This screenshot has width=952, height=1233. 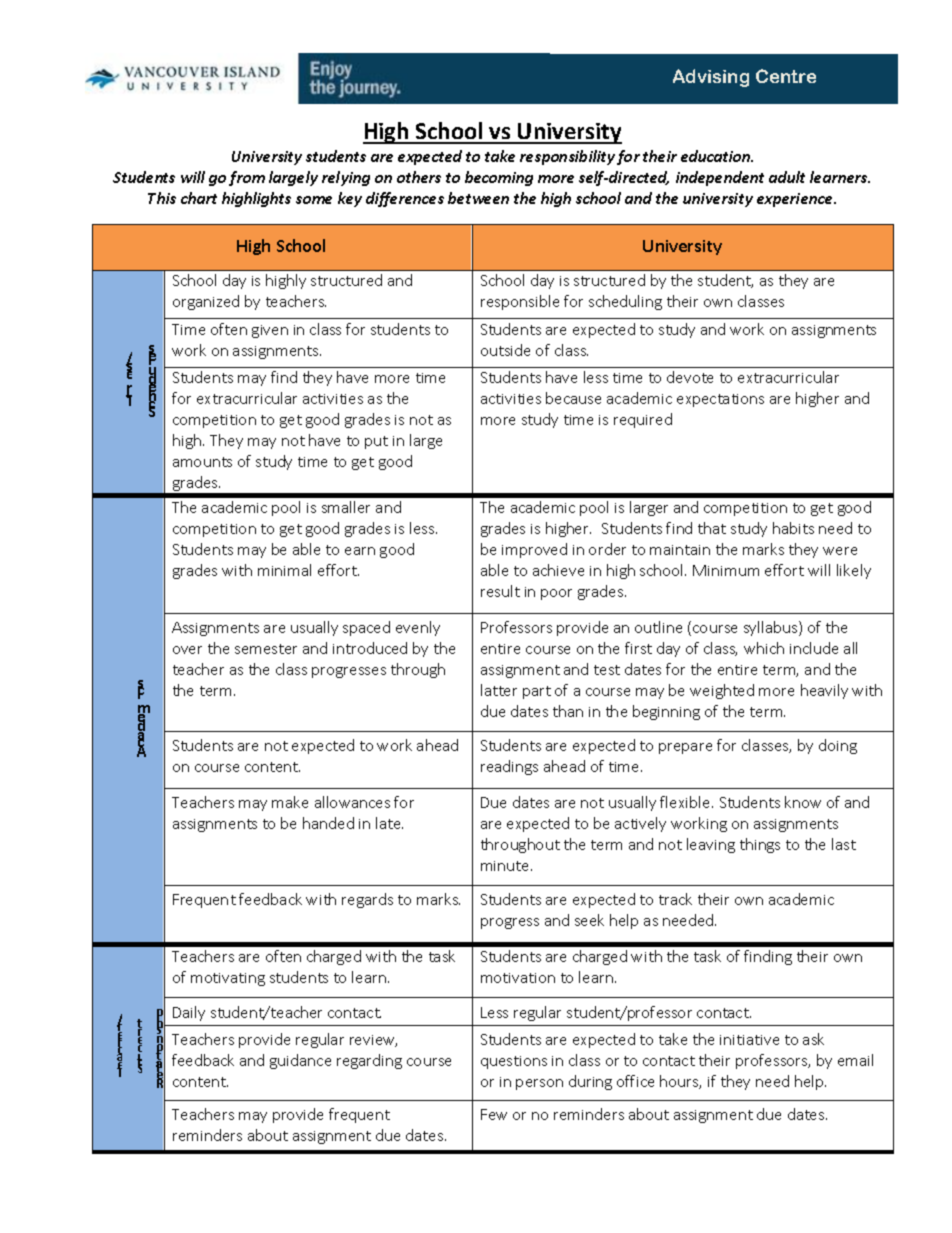 I want to click on expectations, so click(x=720, y=400).
